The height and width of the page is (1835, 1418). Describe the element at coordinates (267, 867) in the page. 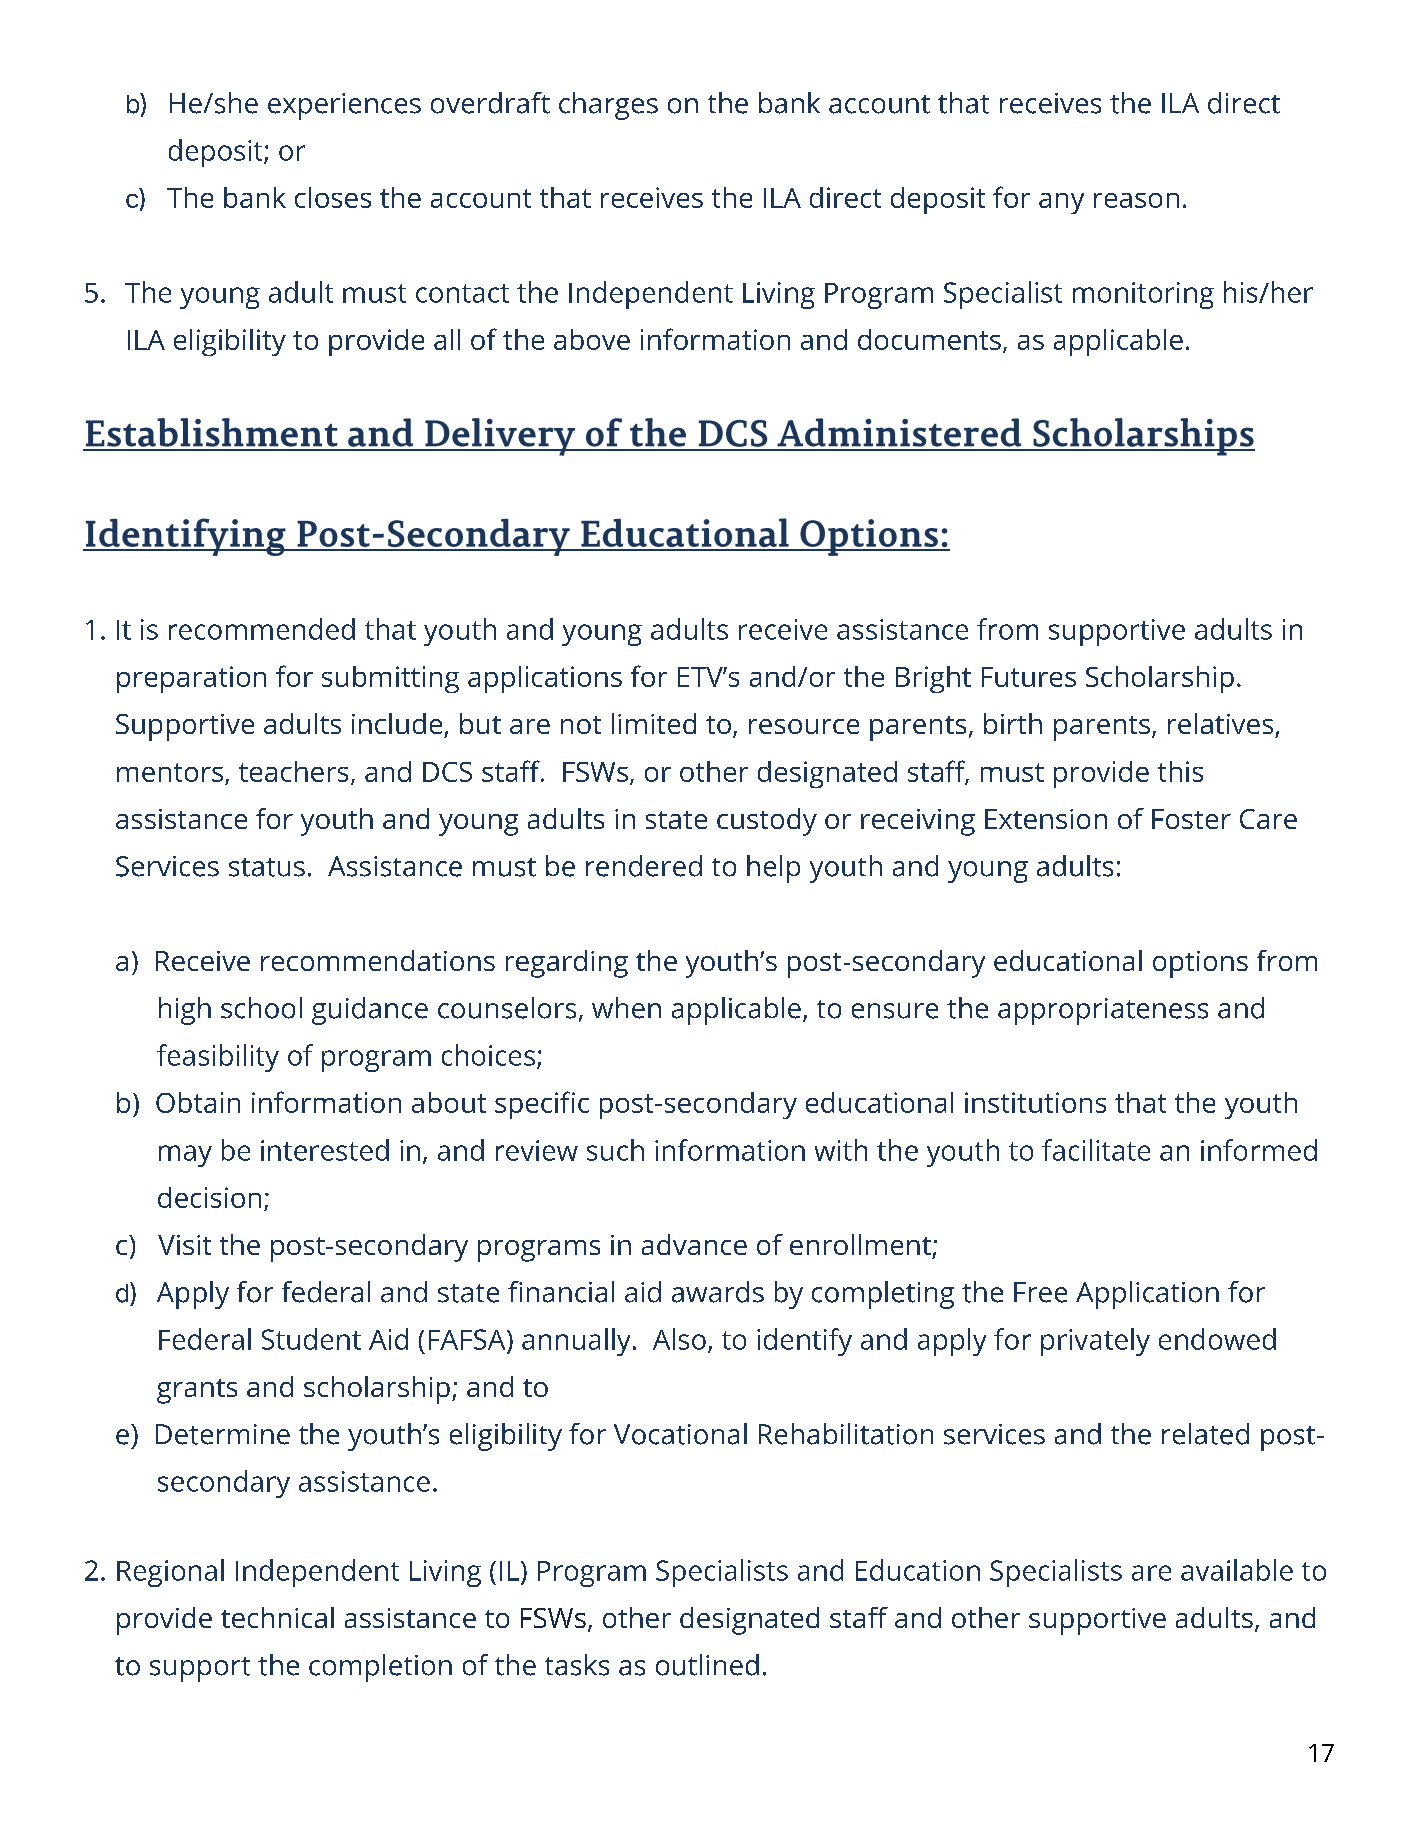

I see `status` at that location.
